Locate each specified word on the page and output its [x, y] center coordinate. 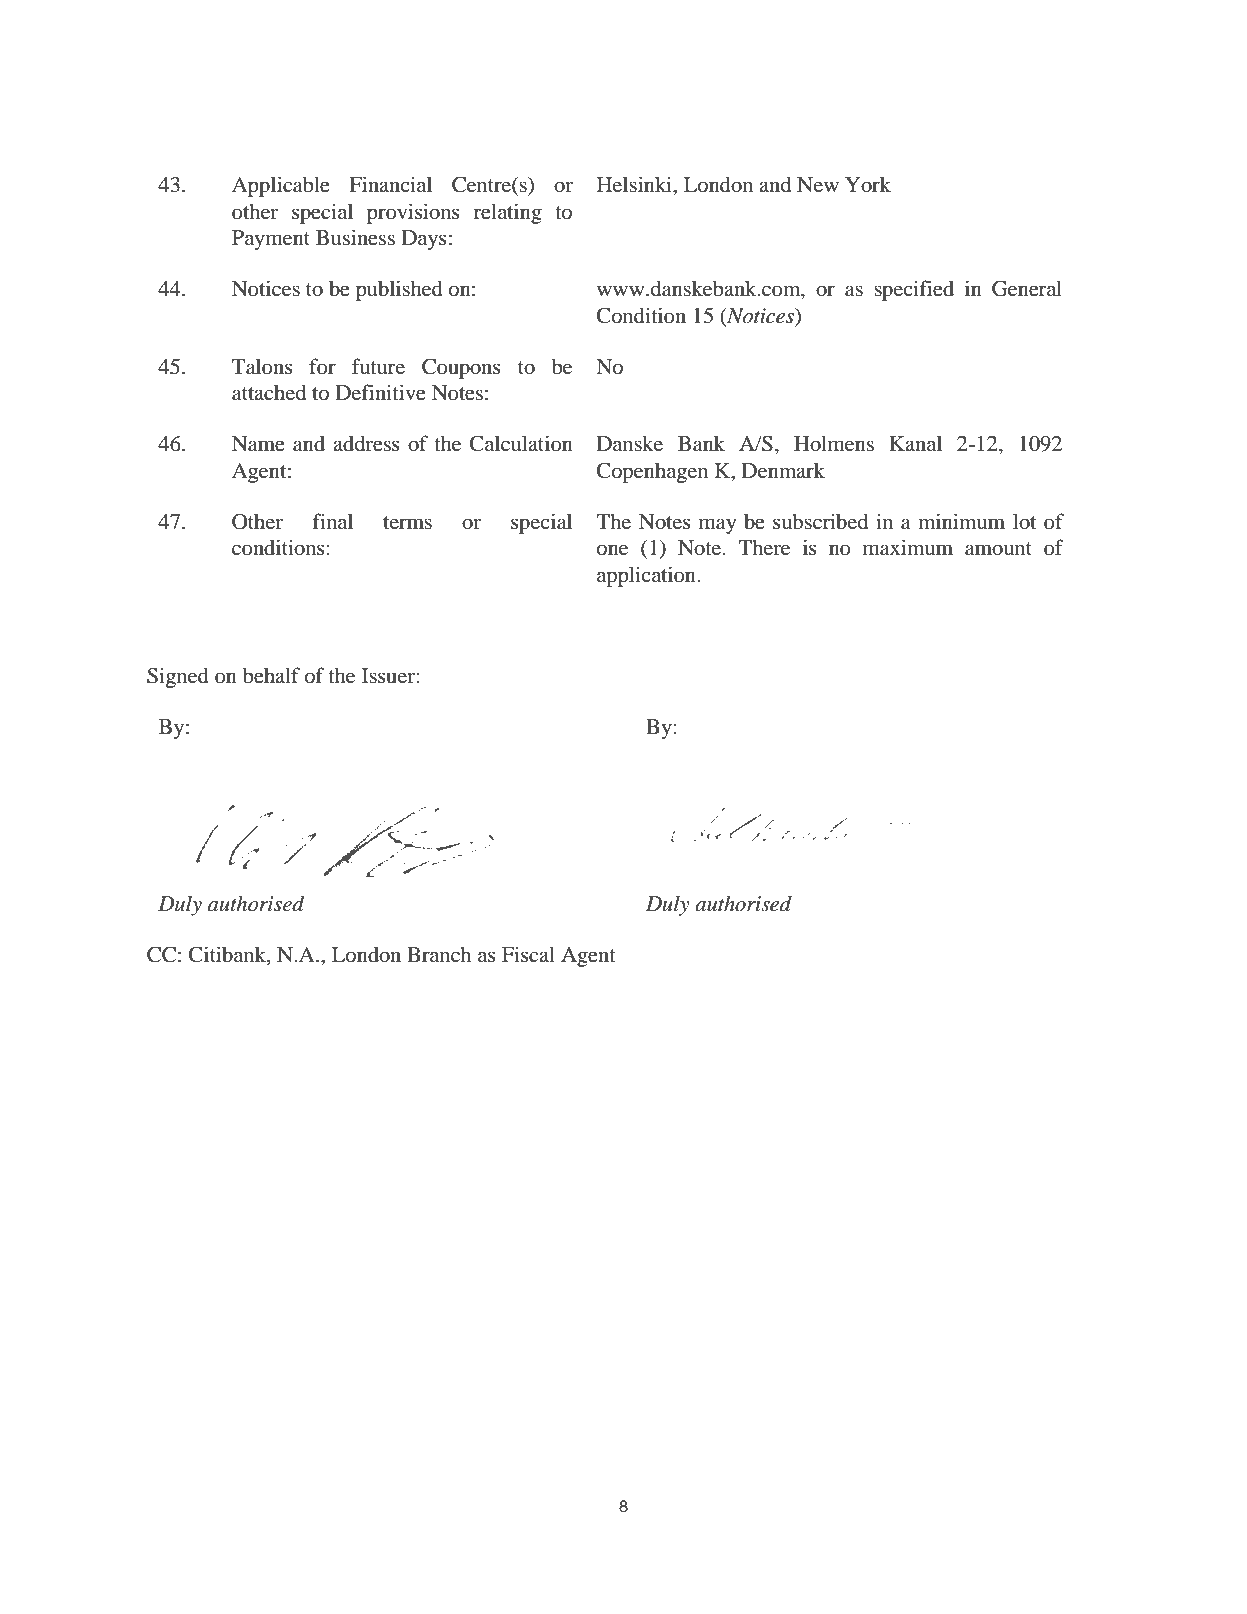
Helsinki [635, 184]
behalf [271, 675]
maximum [908, 547]
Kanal [915, 443]
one [612, 550]
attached [269, 392]
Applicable [281, 186]
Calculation [521, 443]
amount [998, 549]
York [868, 185]
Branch [439, 954]
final [333, 521]
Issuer [388, 676]
